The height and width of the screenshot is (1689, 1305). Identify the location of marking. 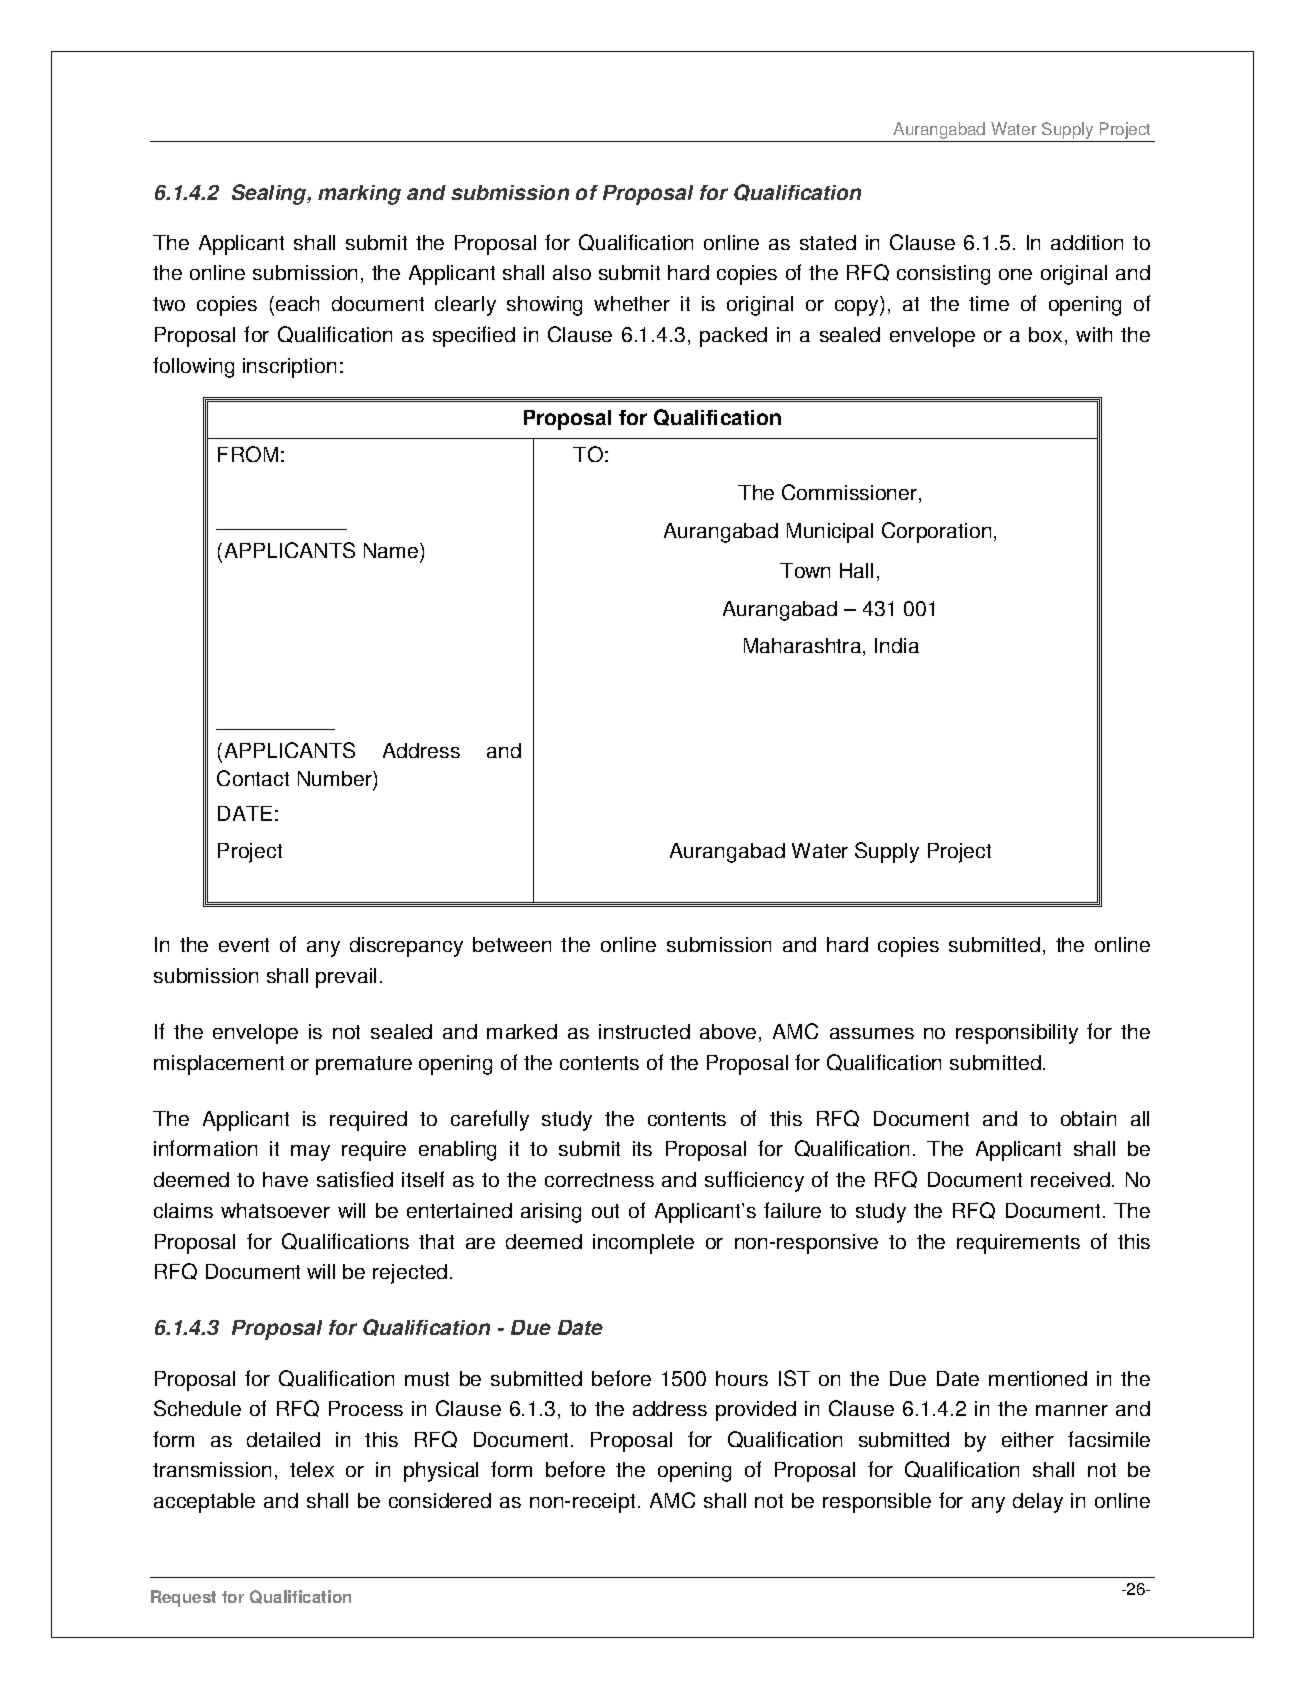
(359, 195).
